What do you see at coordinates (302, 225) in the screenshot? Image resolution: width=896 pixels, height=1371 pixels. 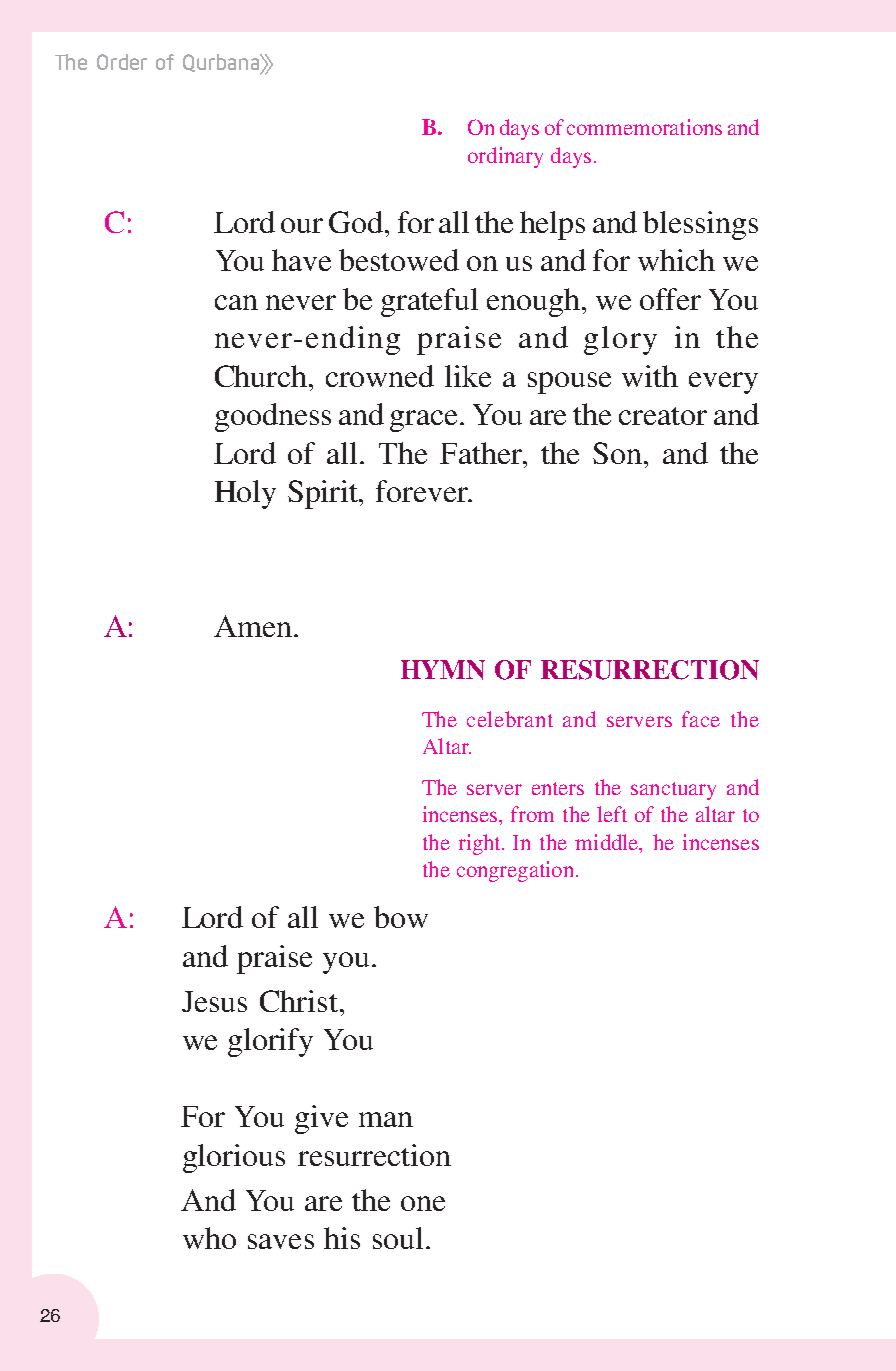 I see `our` at bounding box center [302, 225].
